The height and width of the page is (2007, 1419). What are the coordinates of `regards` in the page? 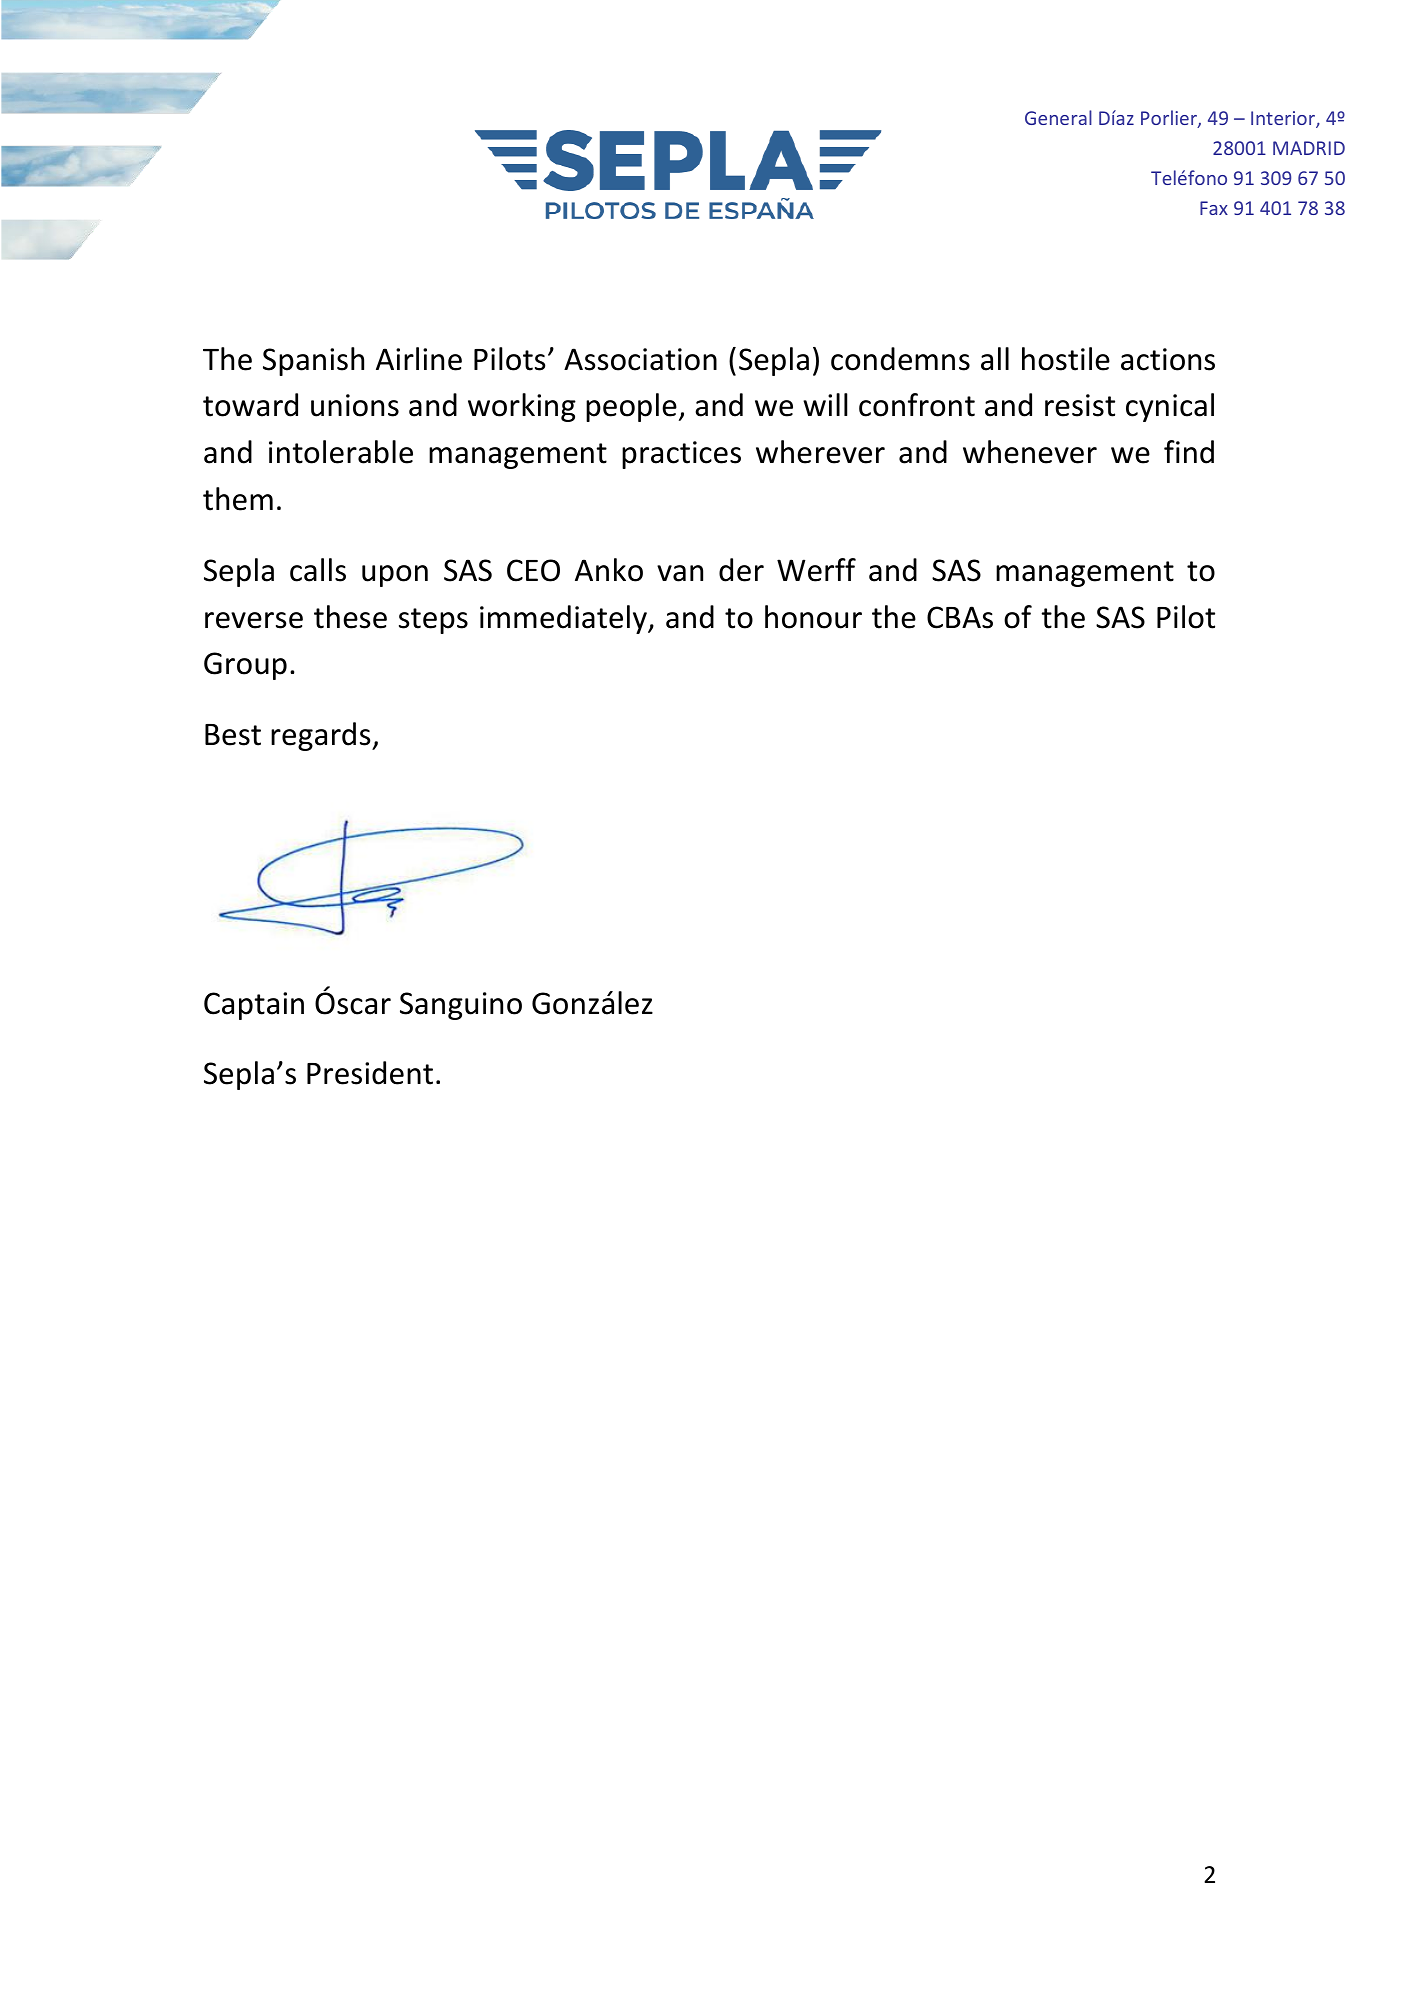 It's located at (322, 736).
